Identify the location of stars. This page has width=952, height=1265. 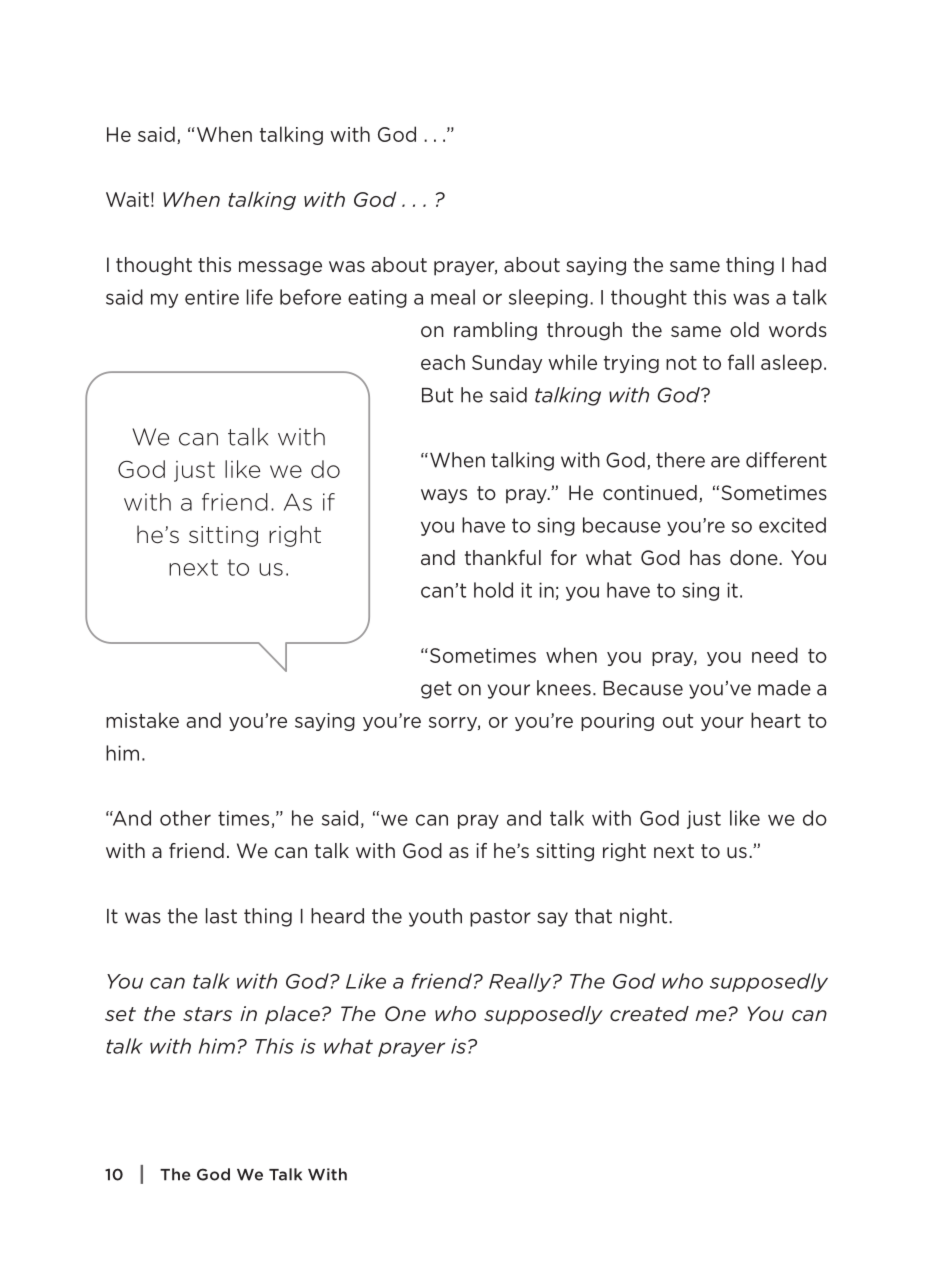
(207, 1014).
